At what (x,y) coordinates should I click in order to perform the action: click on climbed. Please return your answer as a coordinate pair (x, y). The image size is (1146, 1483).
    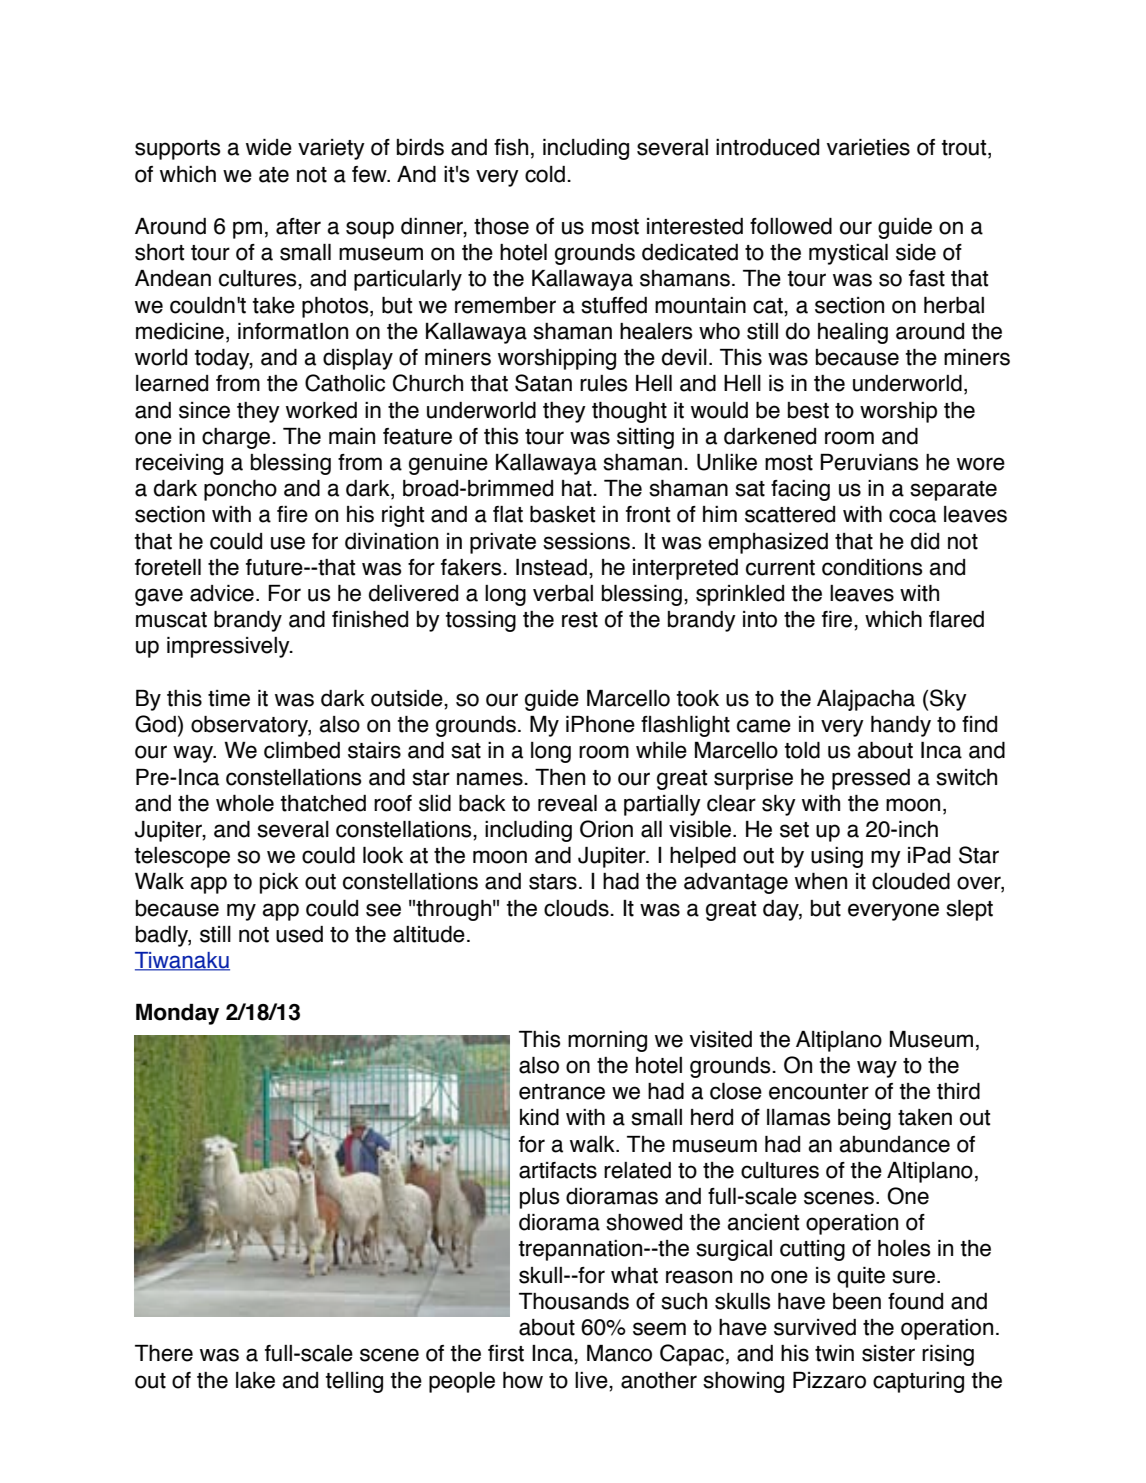
    Looking at the image, I should click on (302, 750).
